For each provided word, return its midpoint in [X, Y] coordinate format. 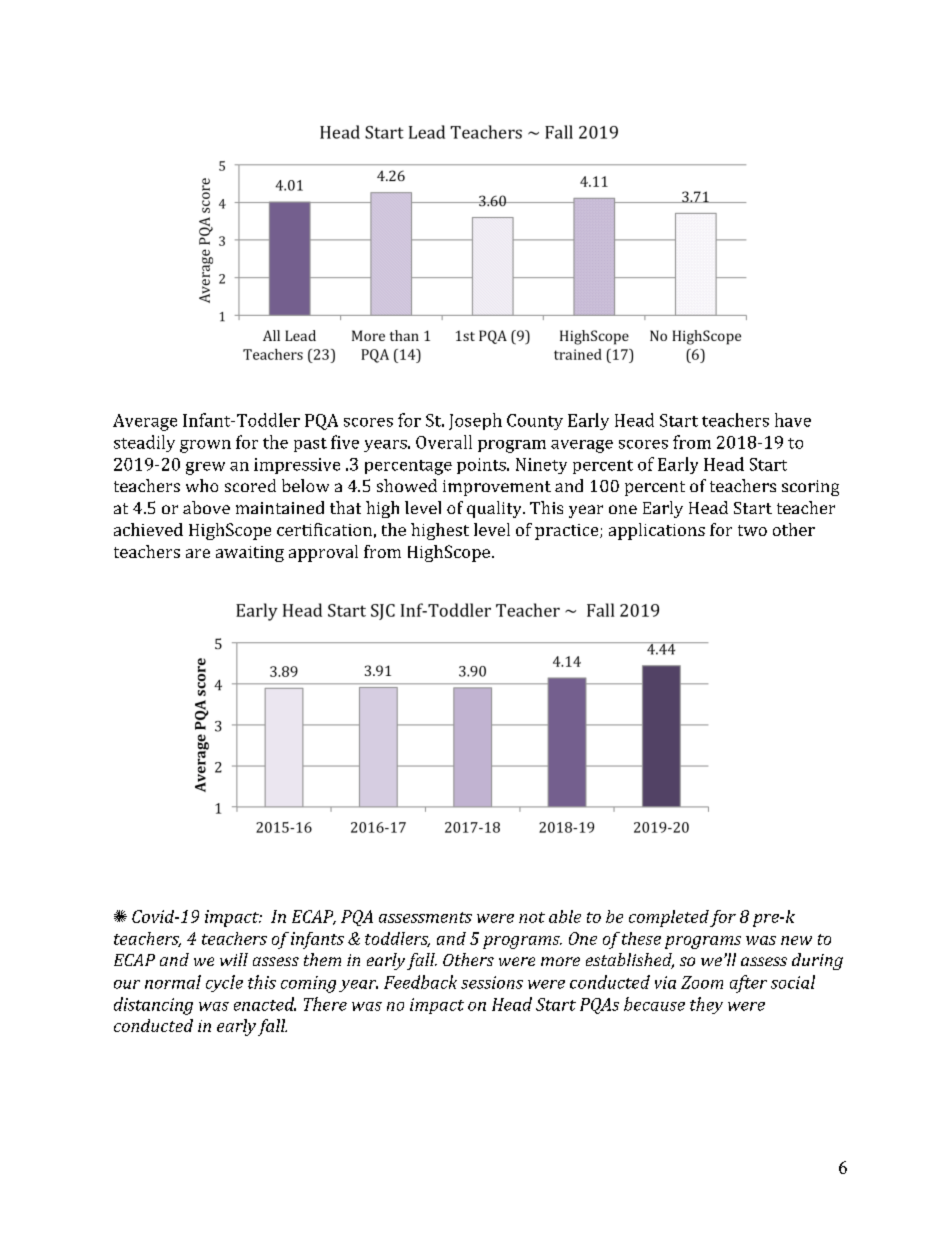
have [793, 420]
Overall [444, 442]
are [198, 553]
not [532, 917]
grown [205, 446]
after [748, 984]
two [752, 530]
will [234, 959]
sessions [492, 982]
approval [323, 553]
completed [669, 918]
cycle [224, 983]
